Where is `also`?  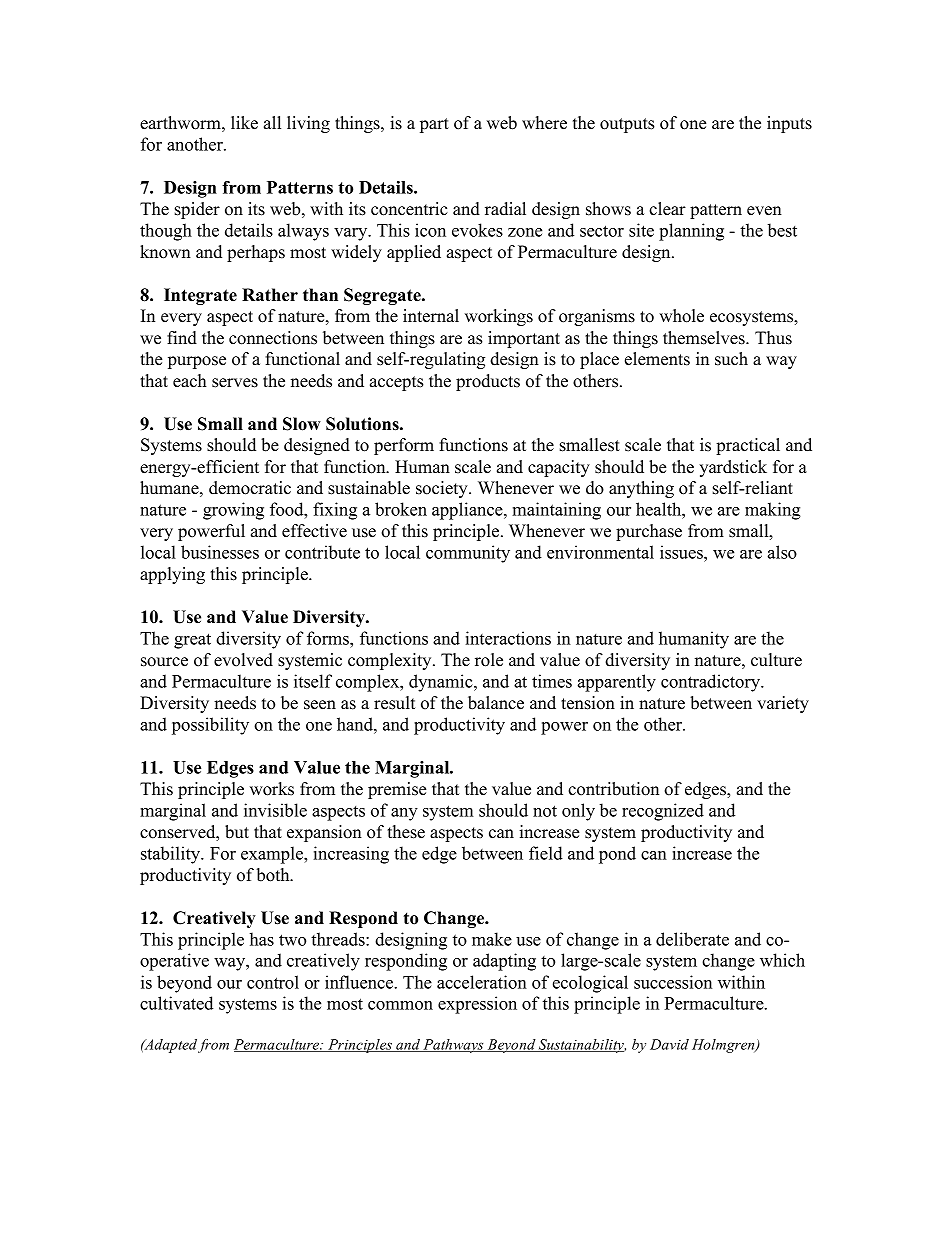 also is located at coordinates (782, 552).
